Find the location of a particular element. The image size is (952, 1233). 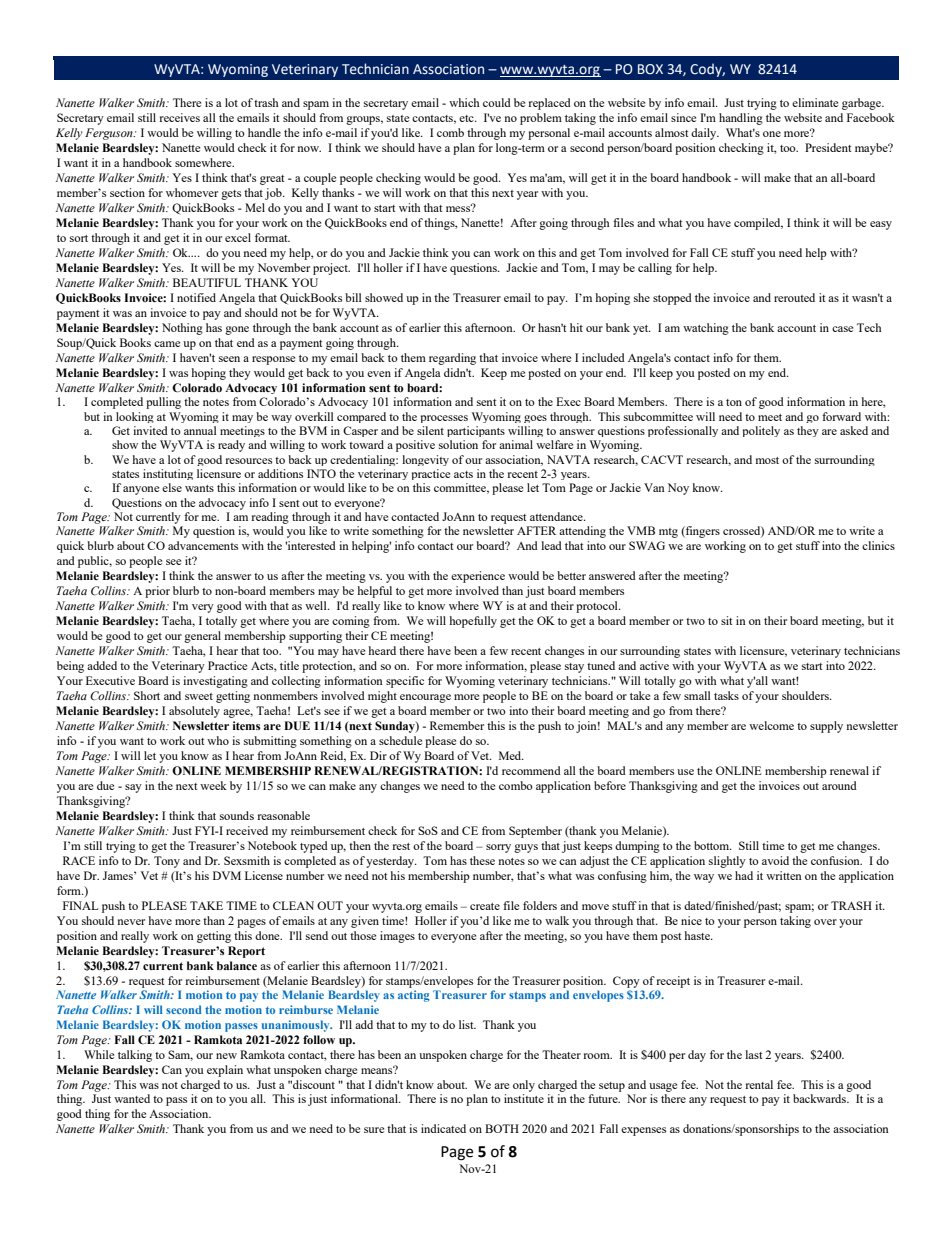

Med is located at coordinates (511, 755).
